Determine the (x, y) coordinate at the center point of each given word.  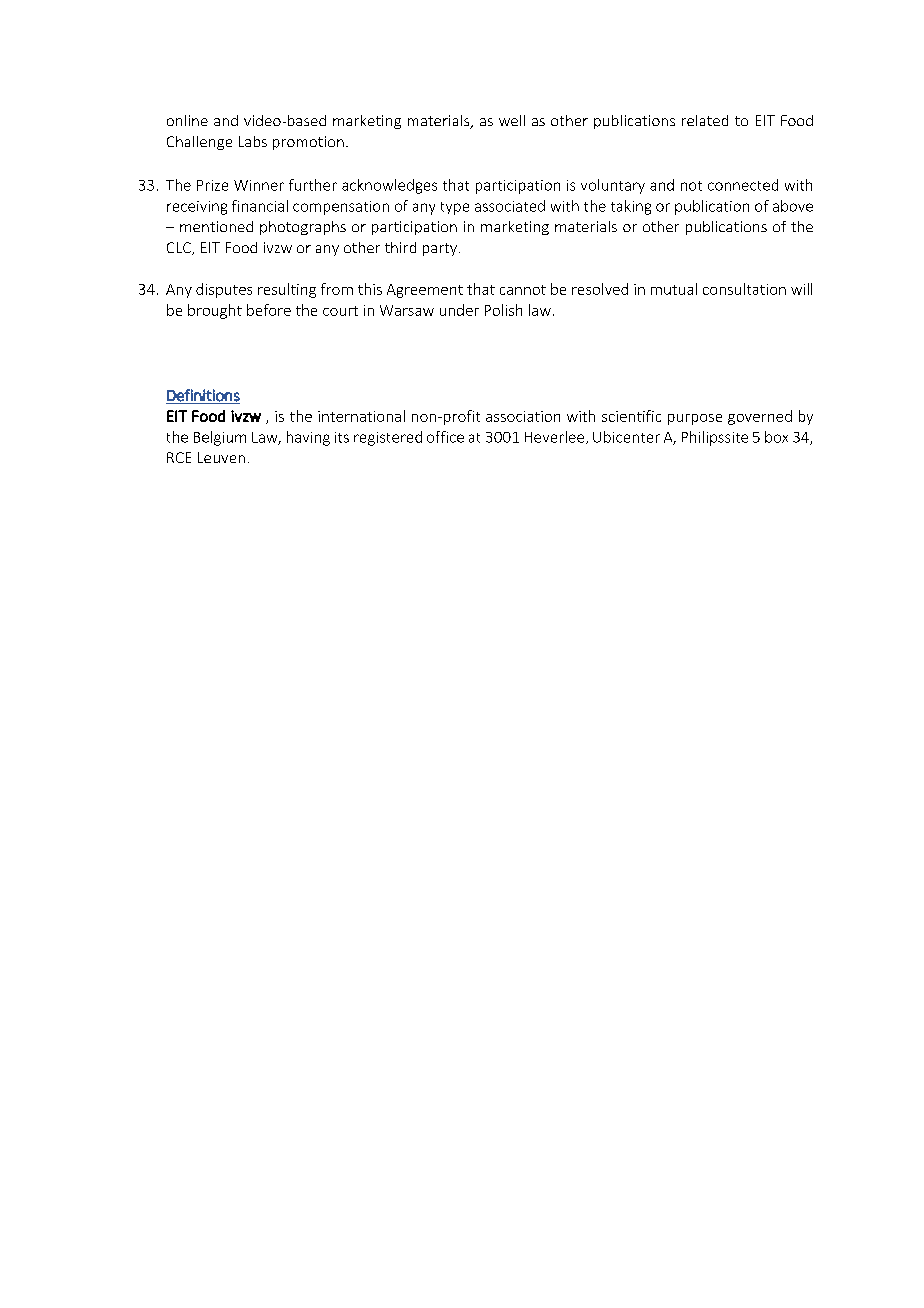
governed (760, 417)
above (793, 206)
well (512, 120)
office (445, 437)
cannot (523, 290)
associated (510, 206)
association (523, 416)
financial (260, 206)
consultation (744, 289)
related (705, 120)
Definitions (203, 395)
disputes (224, 290)
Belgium (220, 438)
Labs (253, 141)
